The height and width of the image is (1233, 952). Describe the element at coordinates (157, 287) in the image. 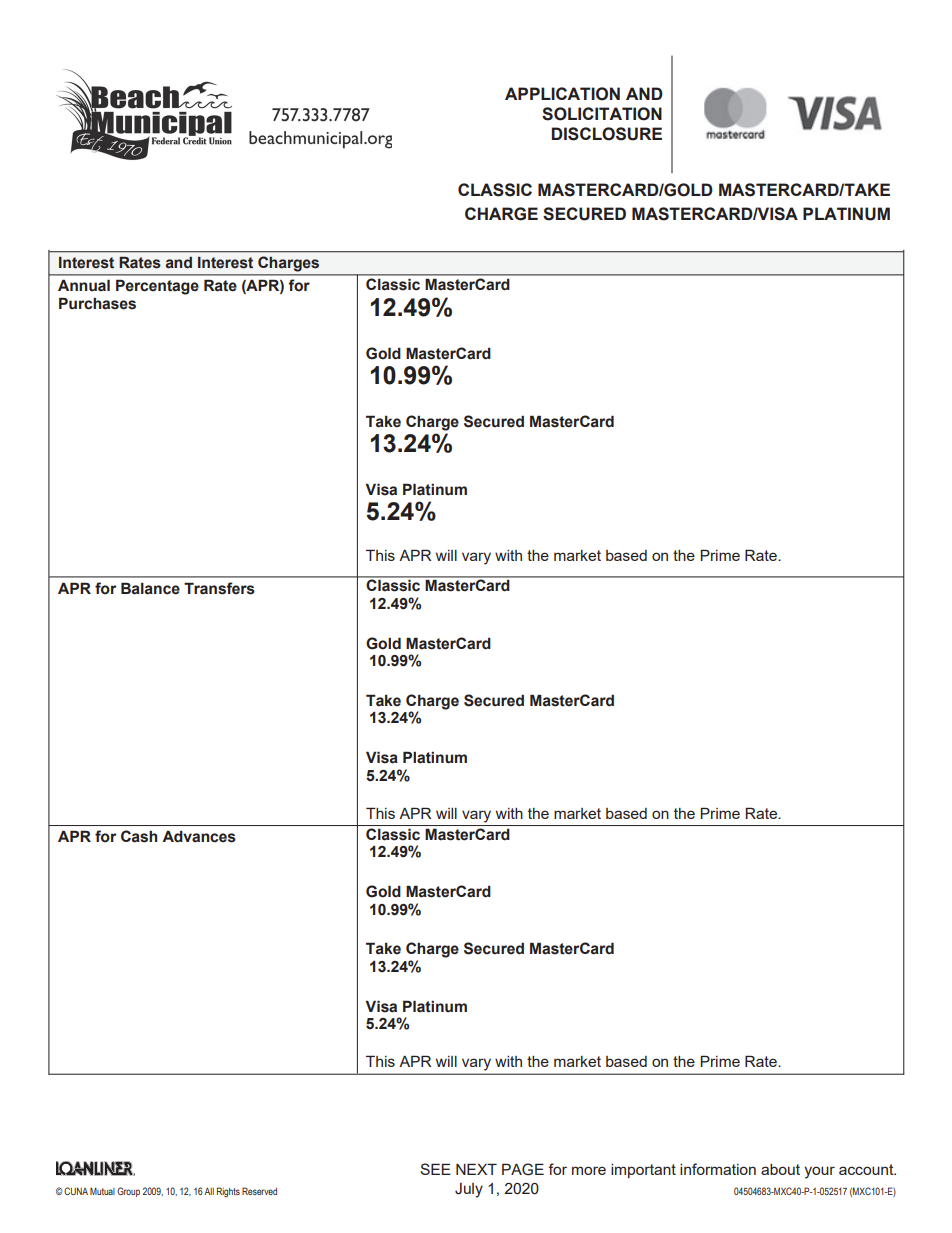

I see `Percentage` at that location.
